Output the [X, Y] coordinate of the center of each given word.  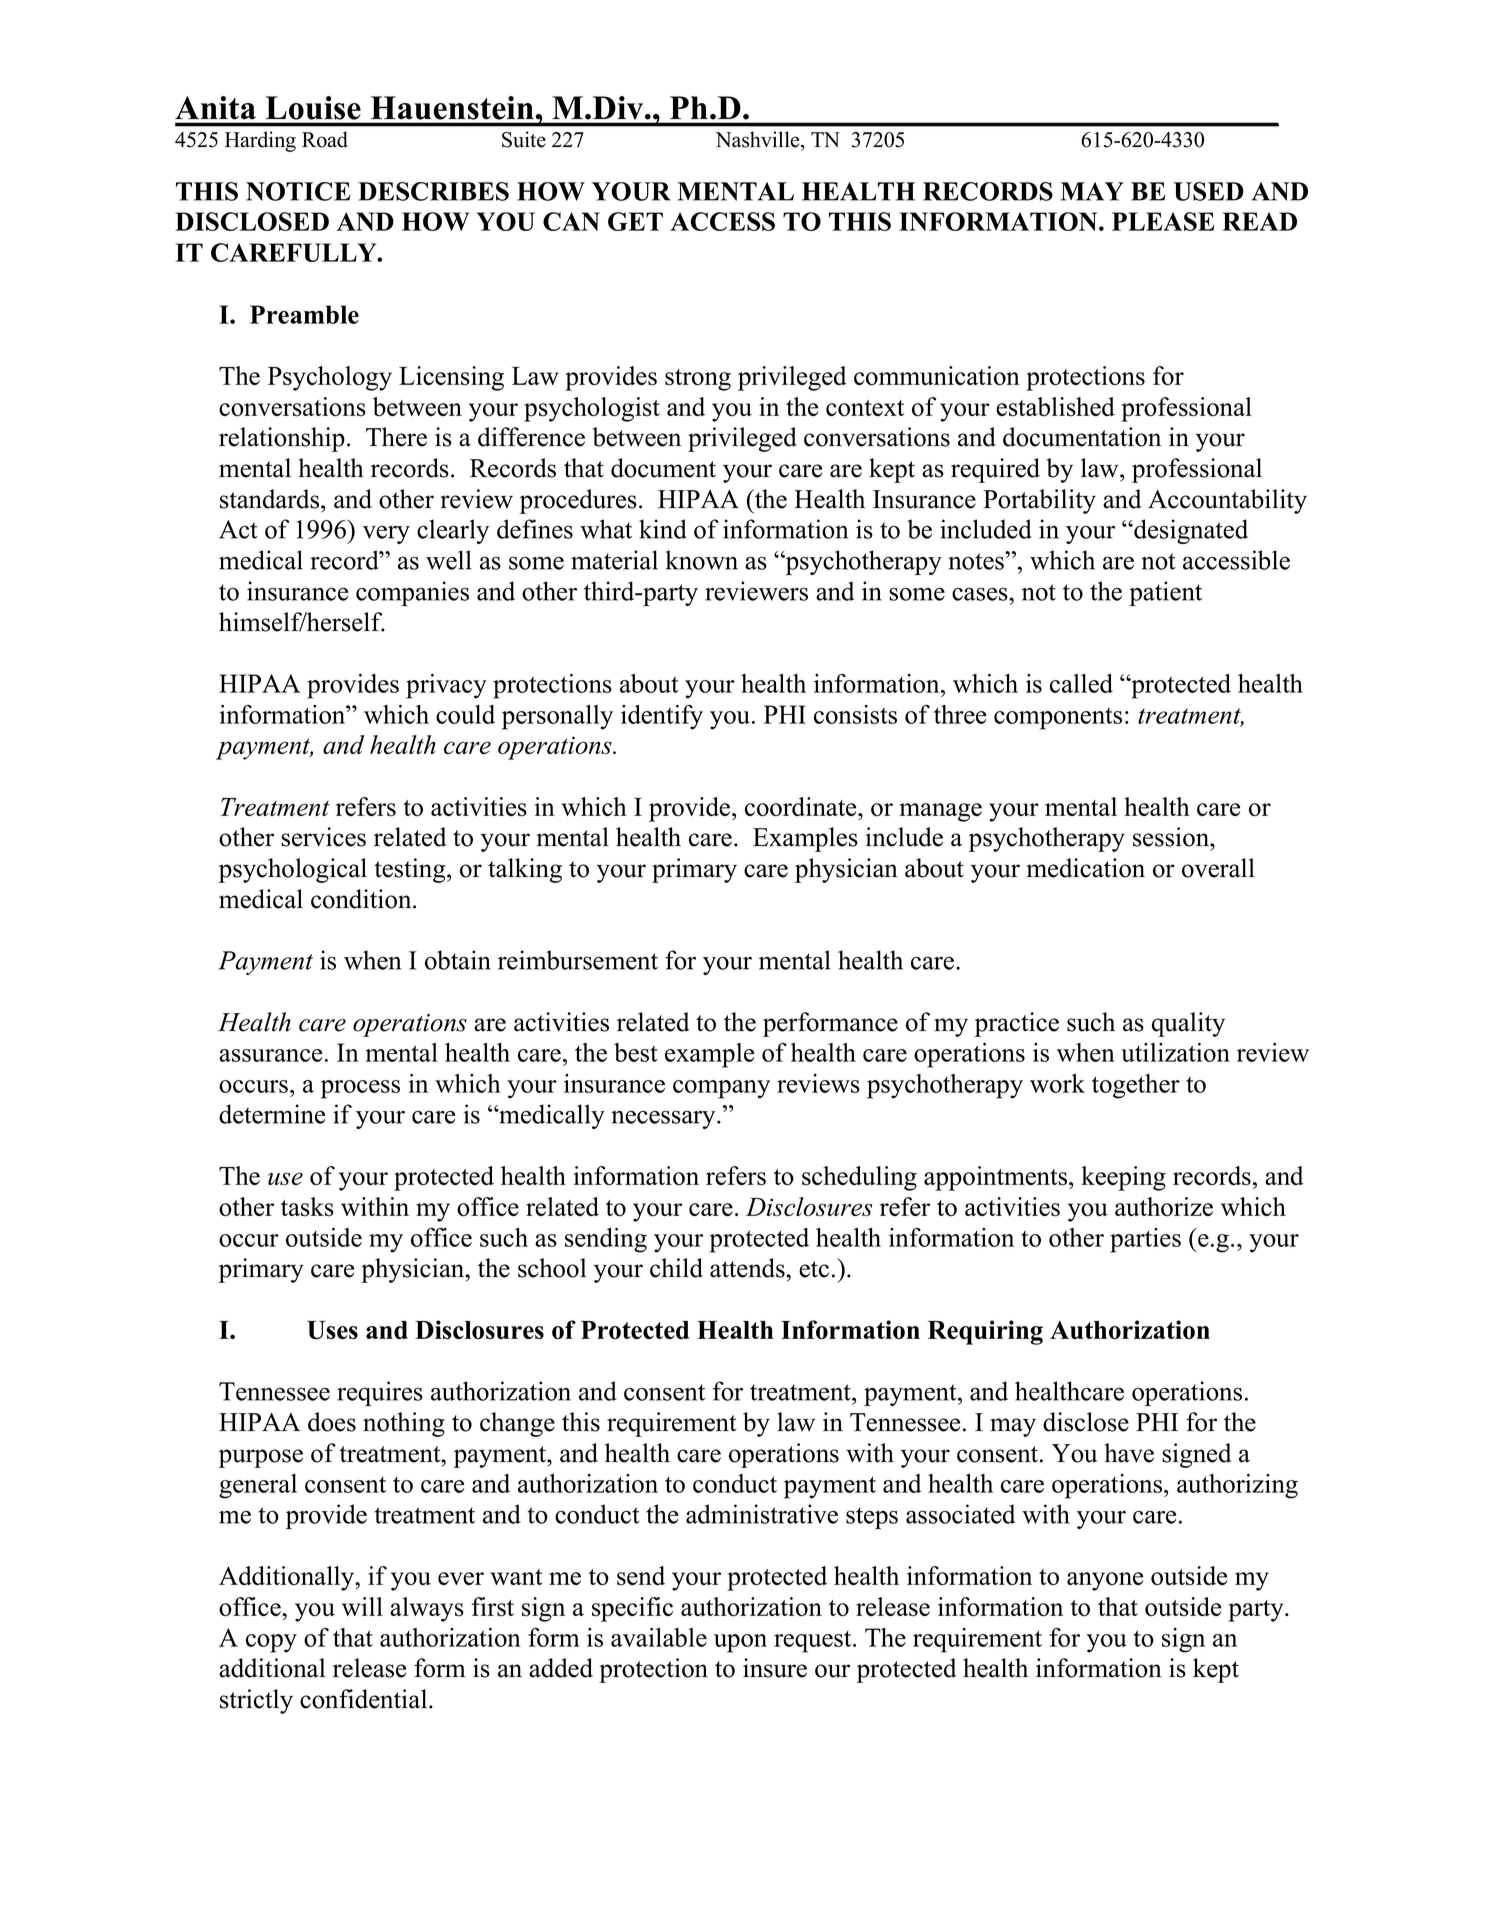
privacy [446, 686]
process [360, 1089]
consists [855, 714]
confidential [365, 1699]
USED [1209, 191]
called [1081, 683]
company [721, 1089]
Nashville [758, 140]
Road [325, 139]
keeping [1123, 1178]
